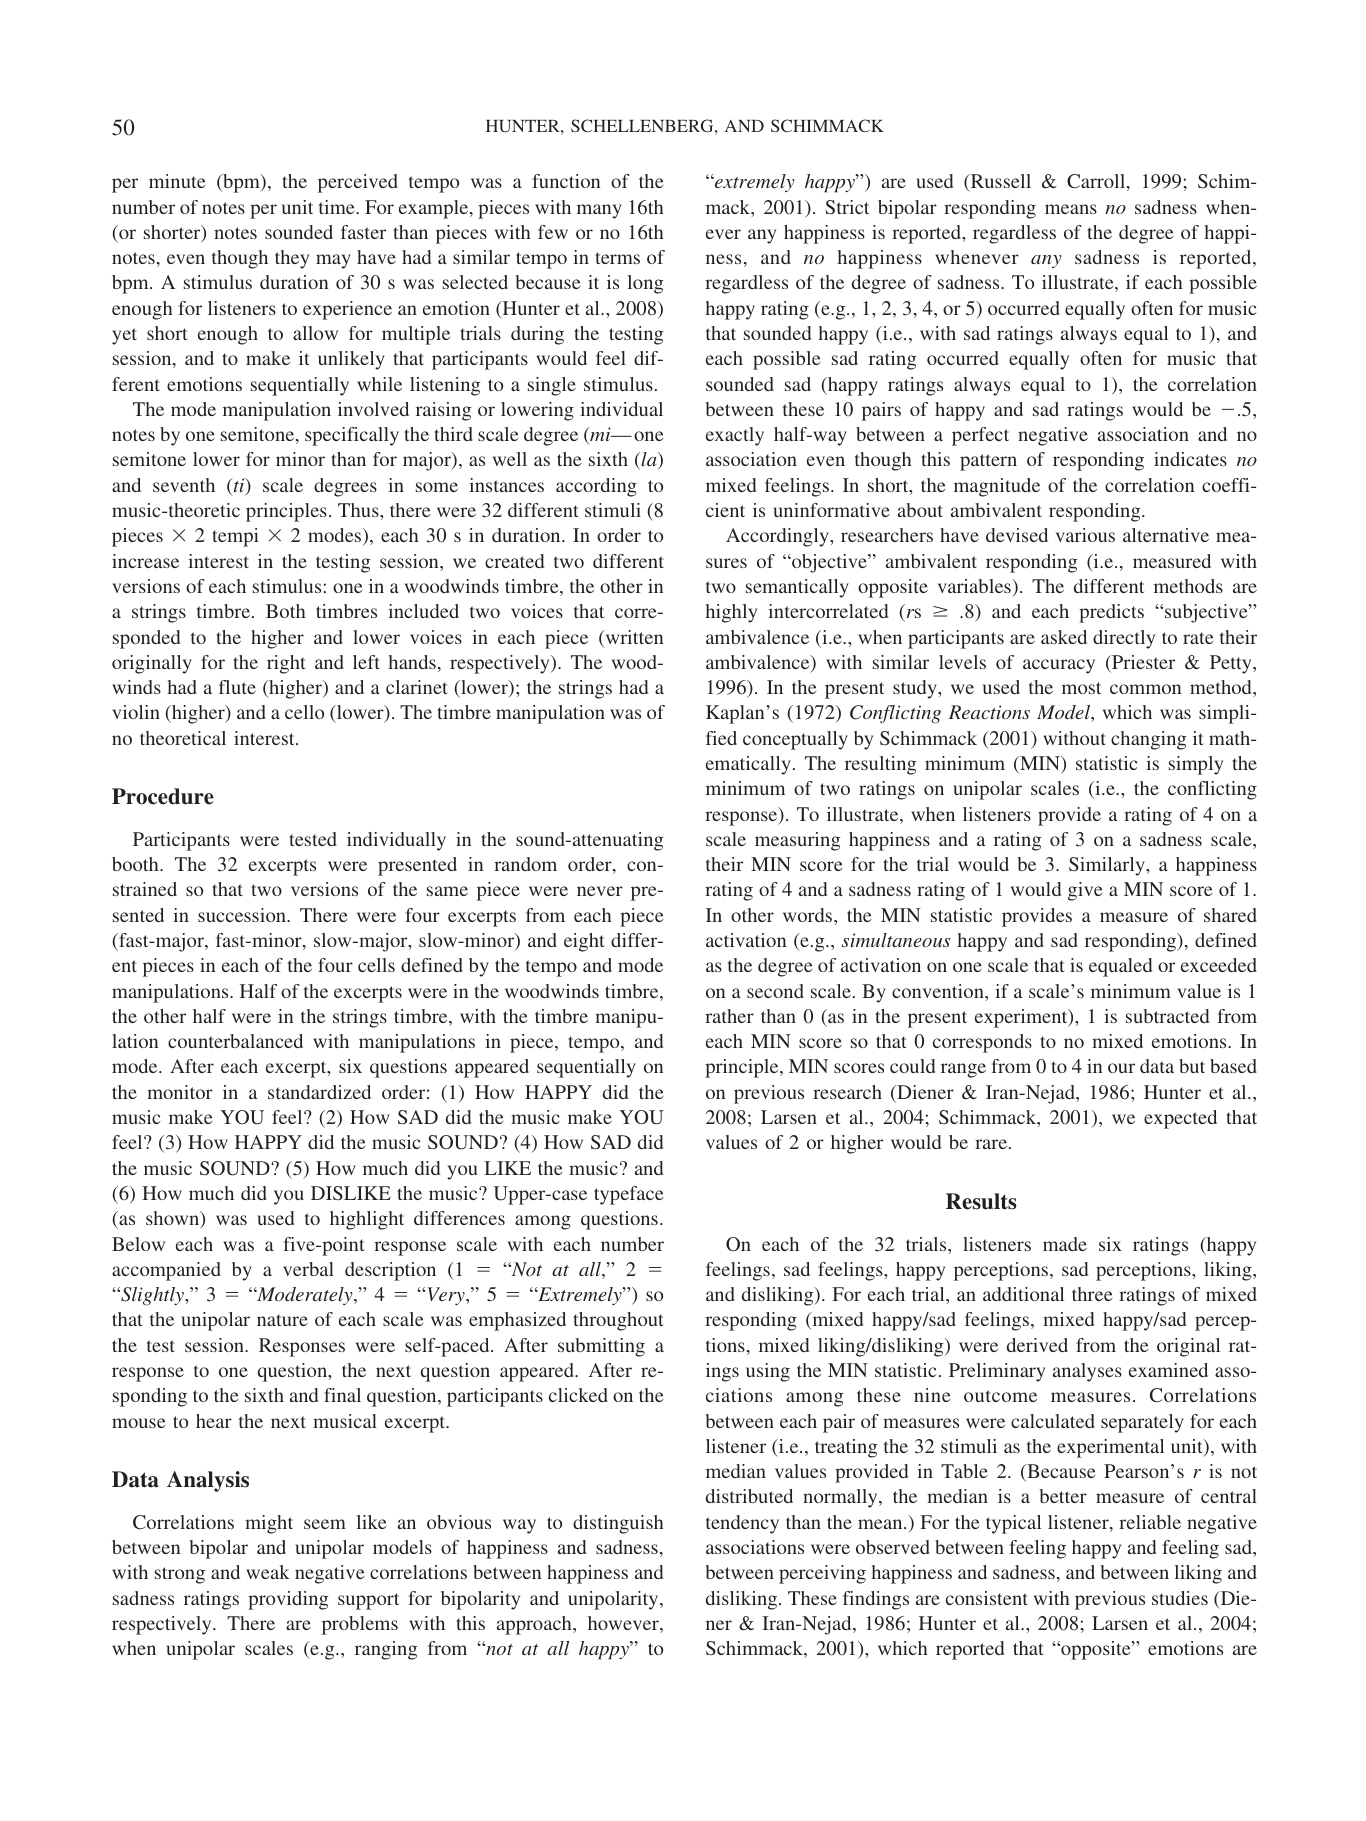 The image size is (1366, 1821). I want to click on they, so click(292, 259).
